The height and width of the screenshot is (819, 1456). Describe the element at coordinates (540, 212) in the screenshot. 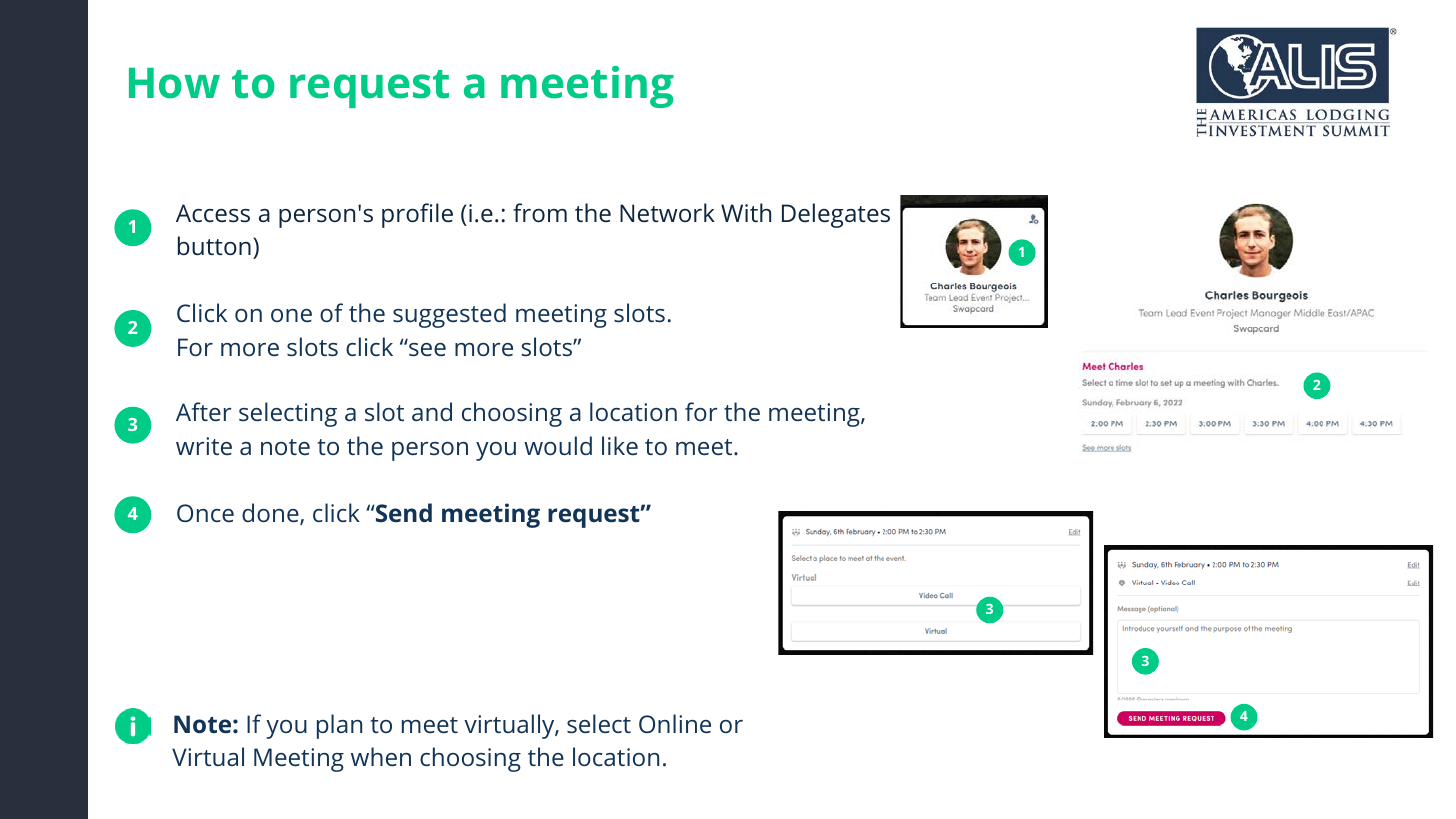

I see `from` at that location.
